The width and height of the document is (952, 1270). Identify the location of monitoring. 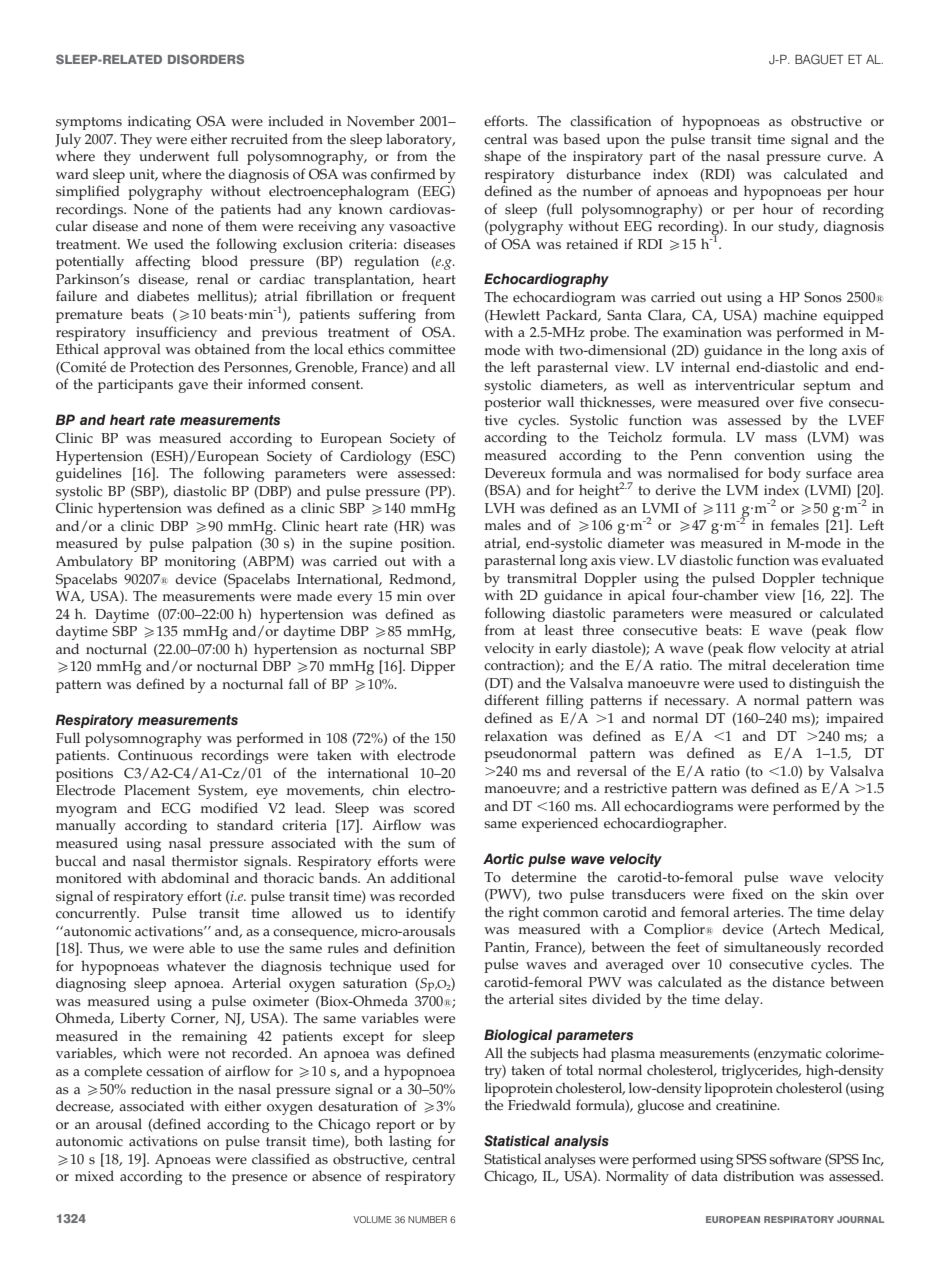
(200, 563).
